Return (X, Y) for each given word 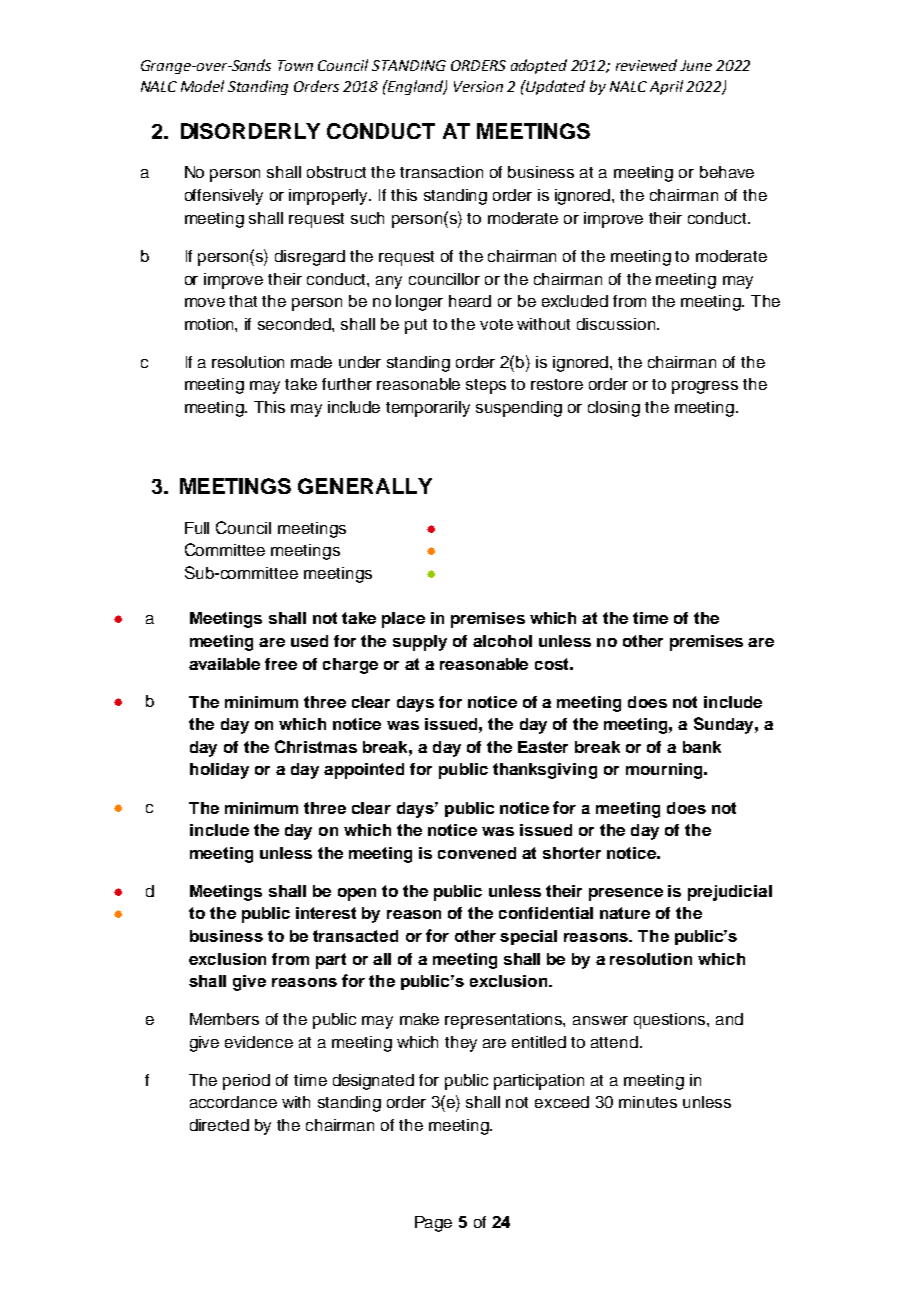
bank (702, 747)
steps (486, 386)
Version (478, 86)
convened (477, 853)
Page (433, 1224)
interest (326, 913)
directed (219, 1125)
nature (625, 913)
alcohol (502, 641)
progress (705, 387)
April (666, 87)
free (281, 664)
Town (295, 65)
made (311, 362)
